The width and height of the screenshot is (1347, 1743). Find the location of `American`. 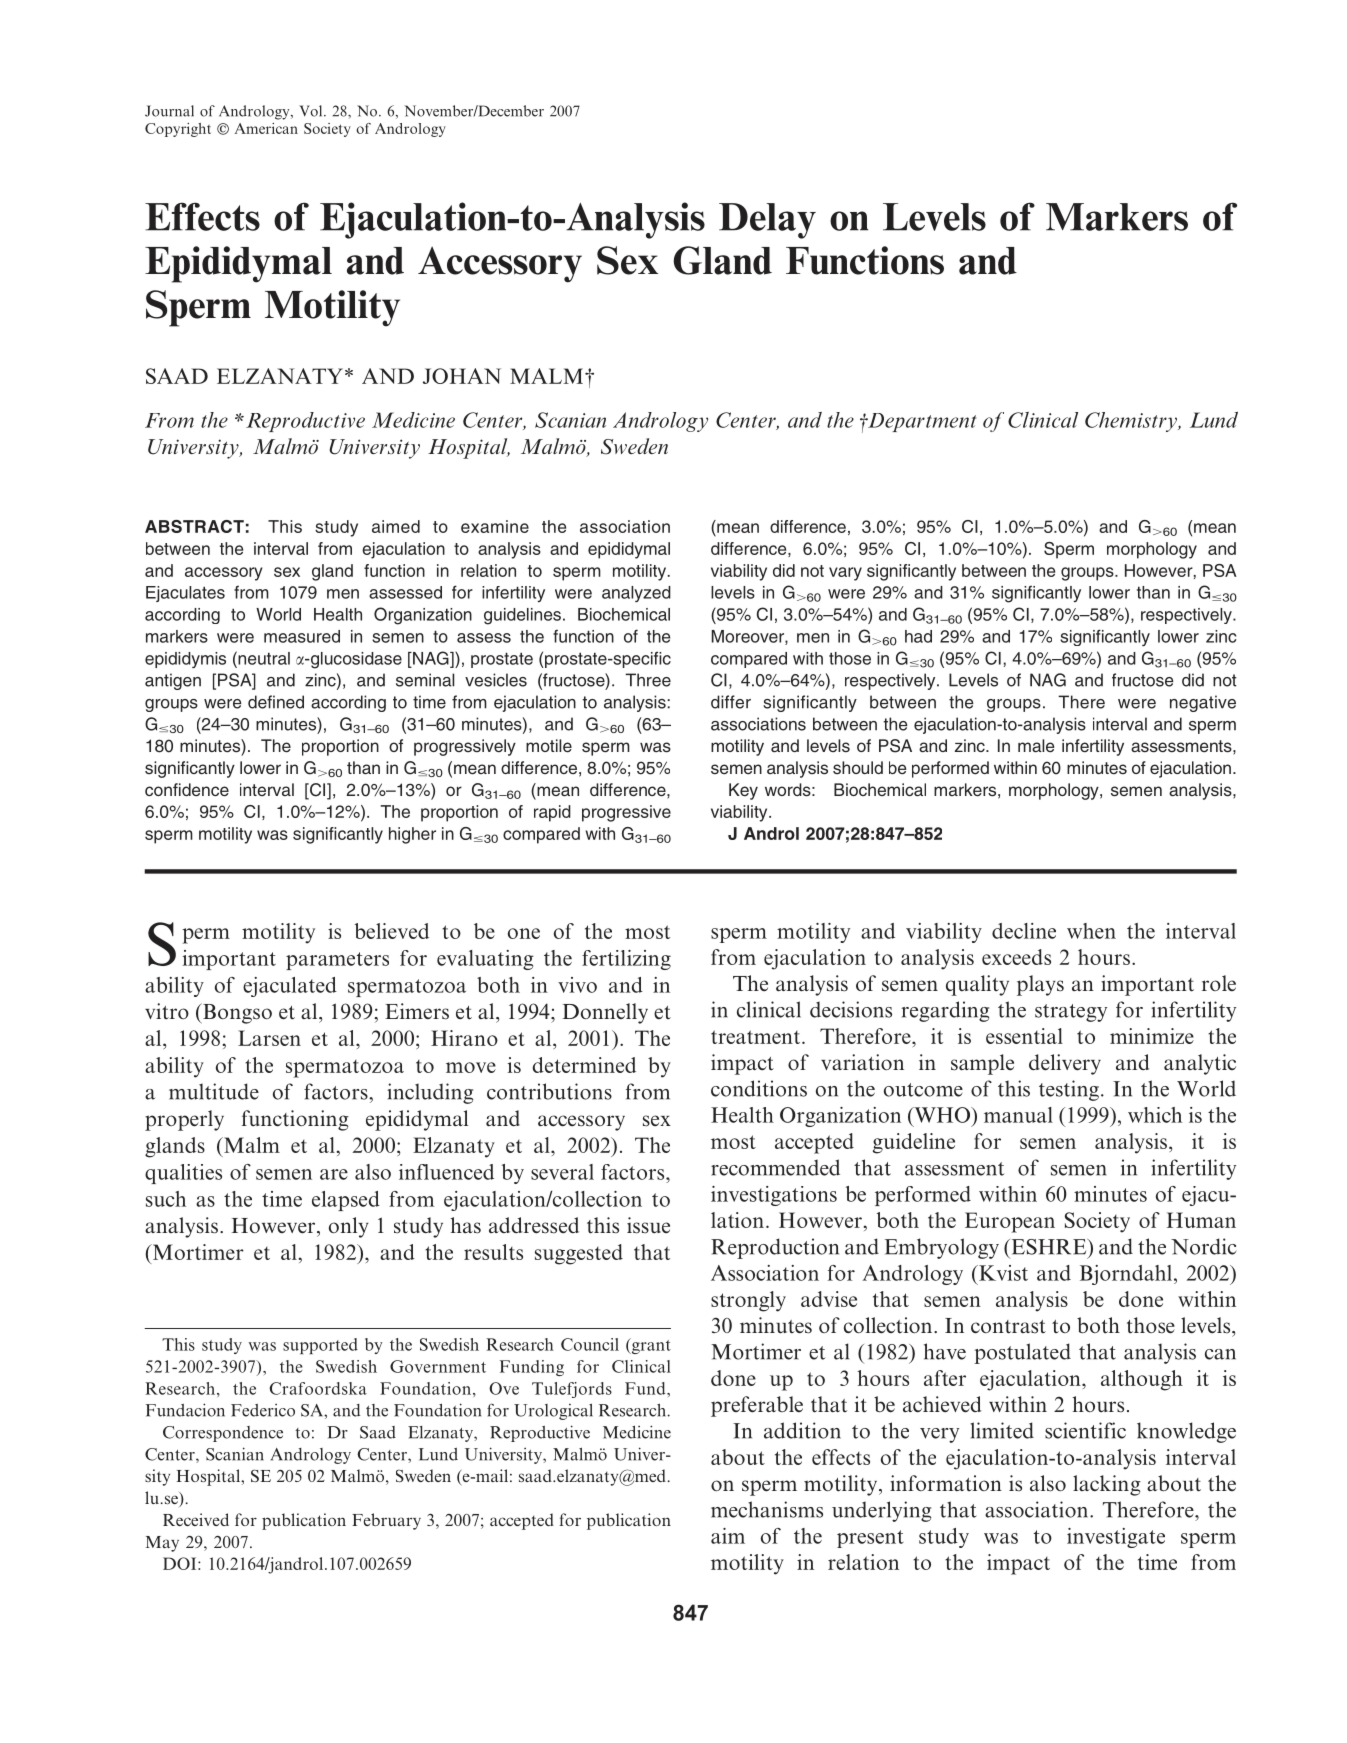

American is located at coordinates (266, 128).
